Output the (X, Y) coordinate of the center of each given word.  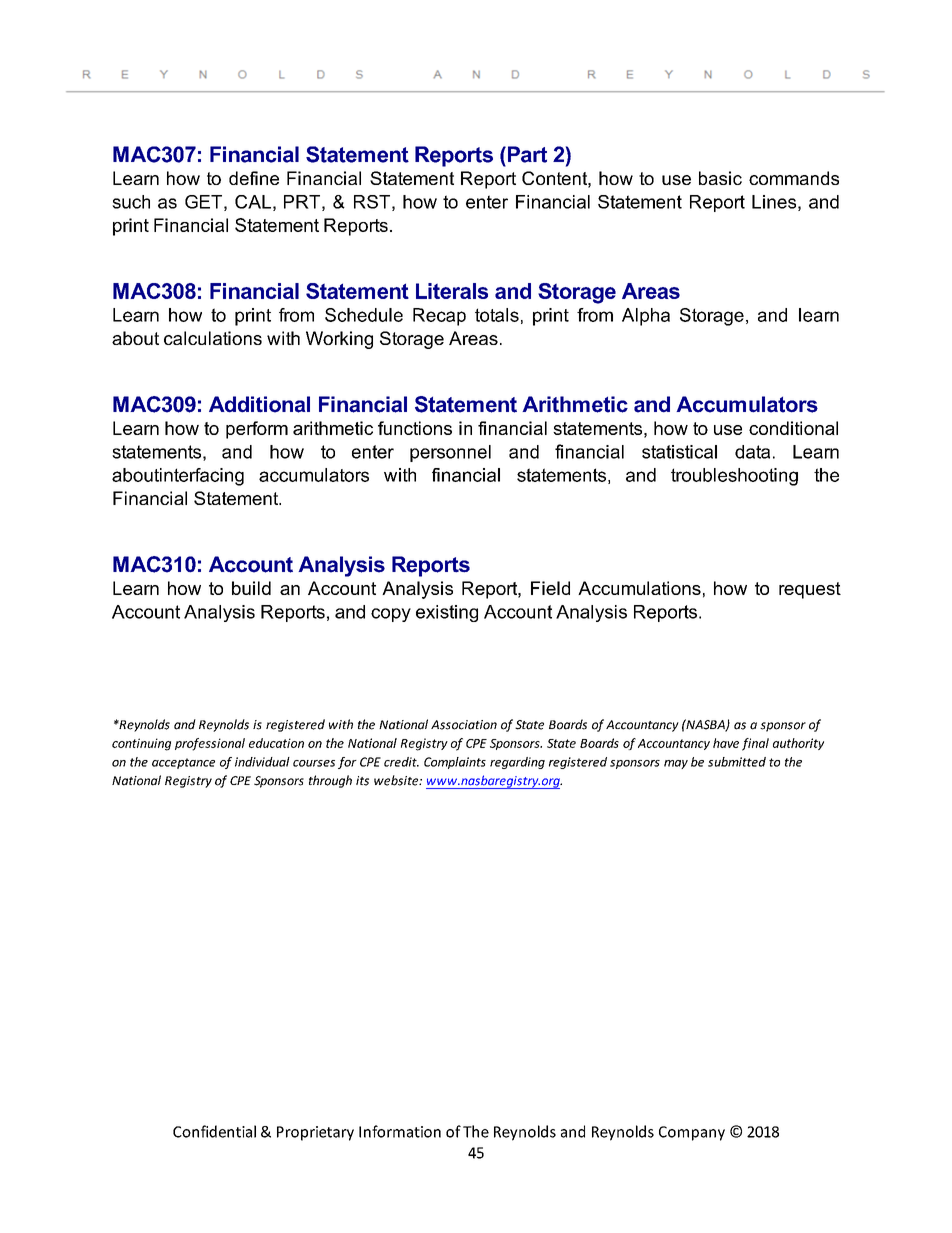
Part (526, 154)
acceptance (183, 763)
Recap (439, 317)
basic (720, 178)
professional (210, 744)
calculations (213, 338)
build (251, 588)
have (726, 743)
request (810, 590)
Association (464, 725)
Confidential (214, 1131)
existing (447, 613)
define (254, 178)
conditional (793, 428)
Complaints (455, 763)
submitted (737, 762)
